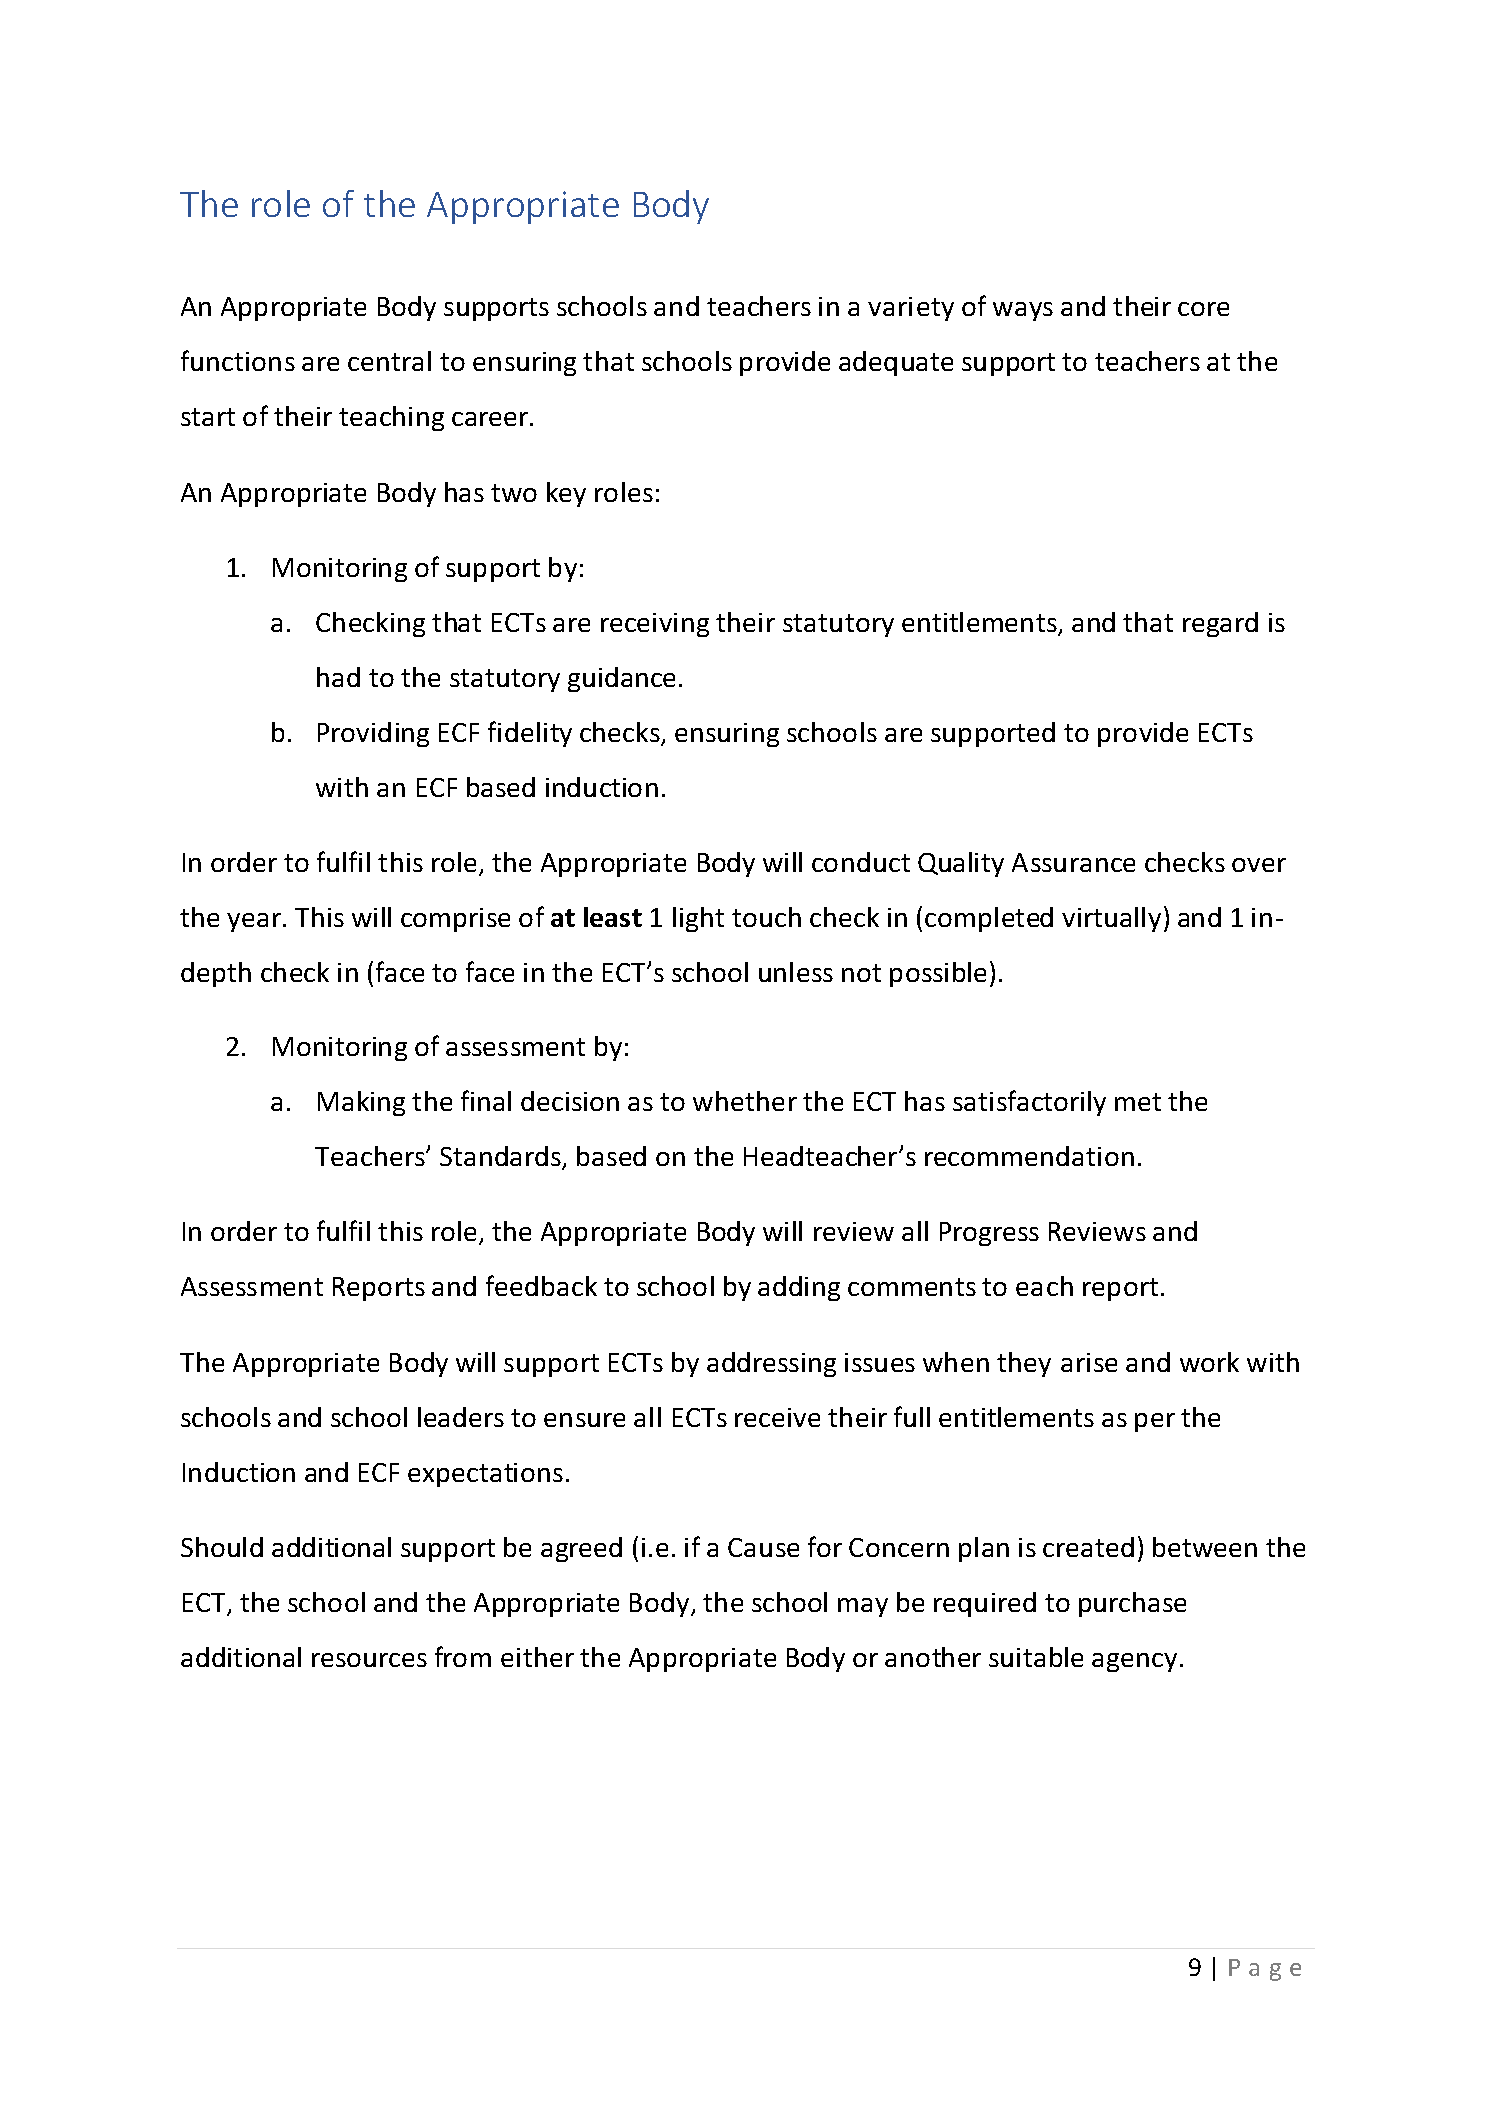 The height and width of the screenshot is (2107, 1490). I want to click on adequate, so click(896, 363).
